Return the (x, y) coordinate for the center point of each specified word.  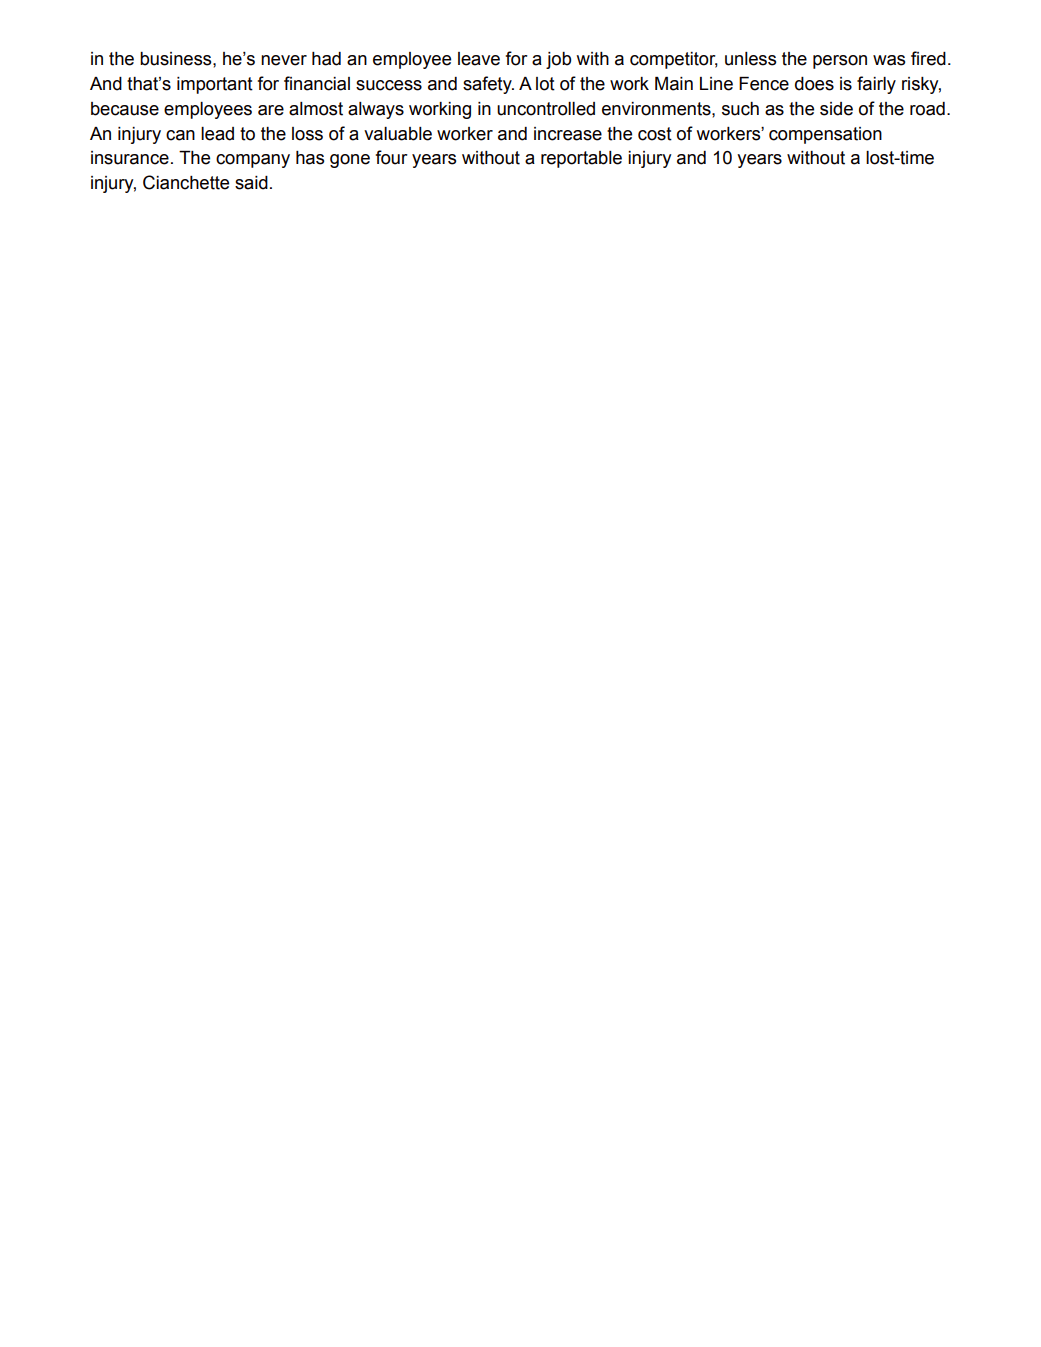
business (177, 59)
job (558, 60)
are (271, 110)
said (251, 183)
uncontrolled (546, 109)
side (836, 109)
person (840, 62)
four (392, 157)
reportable (581, 159)
